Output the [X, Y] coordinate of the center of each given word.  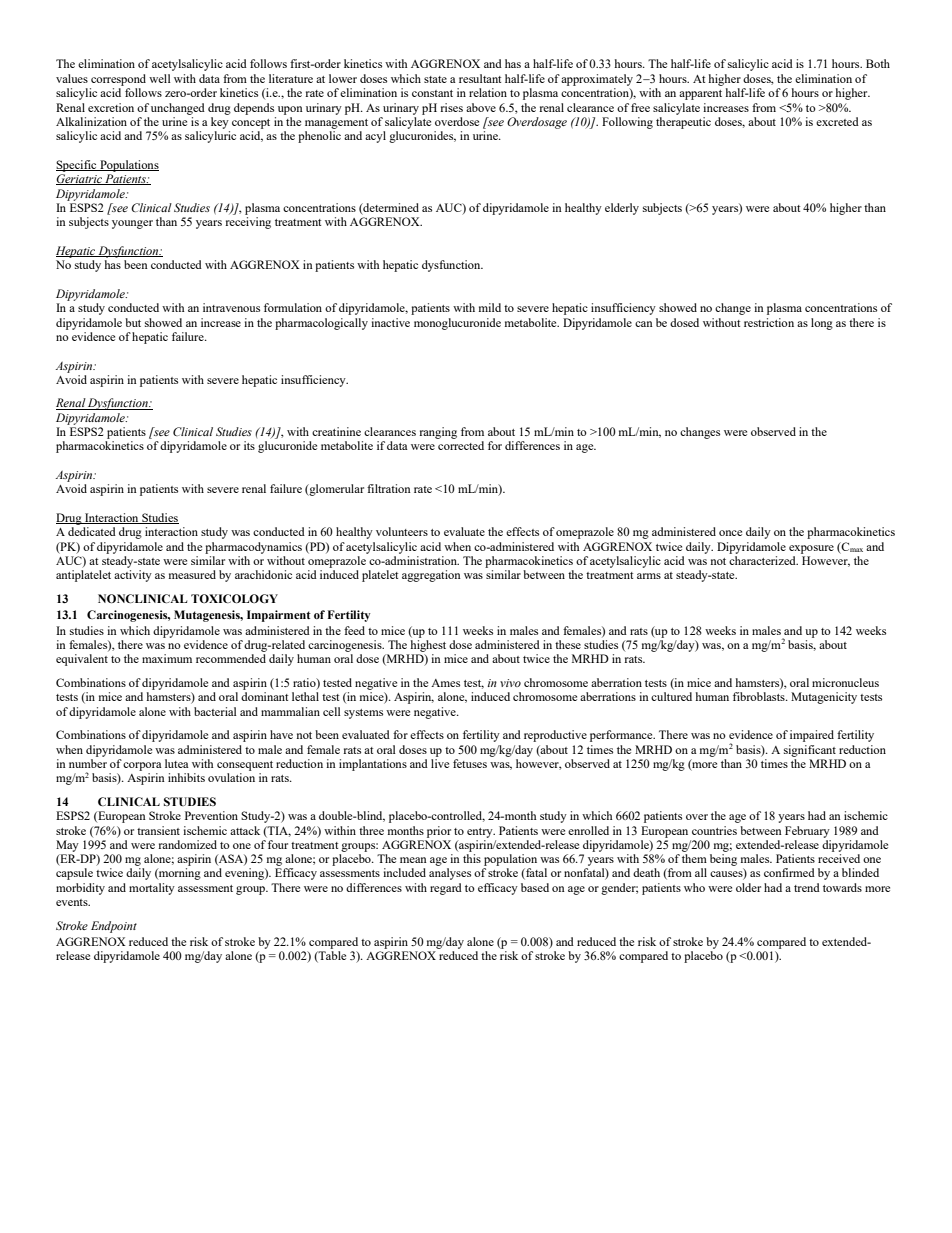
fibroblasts [760, 696]
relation [488, 92]
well [160, 78]
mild [490, 307]
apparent [700, 95]
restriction [769, 322]
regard [446, 889]
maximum [167, 658]
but [133, 322]
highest [428, 646]
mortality [152, 889]
